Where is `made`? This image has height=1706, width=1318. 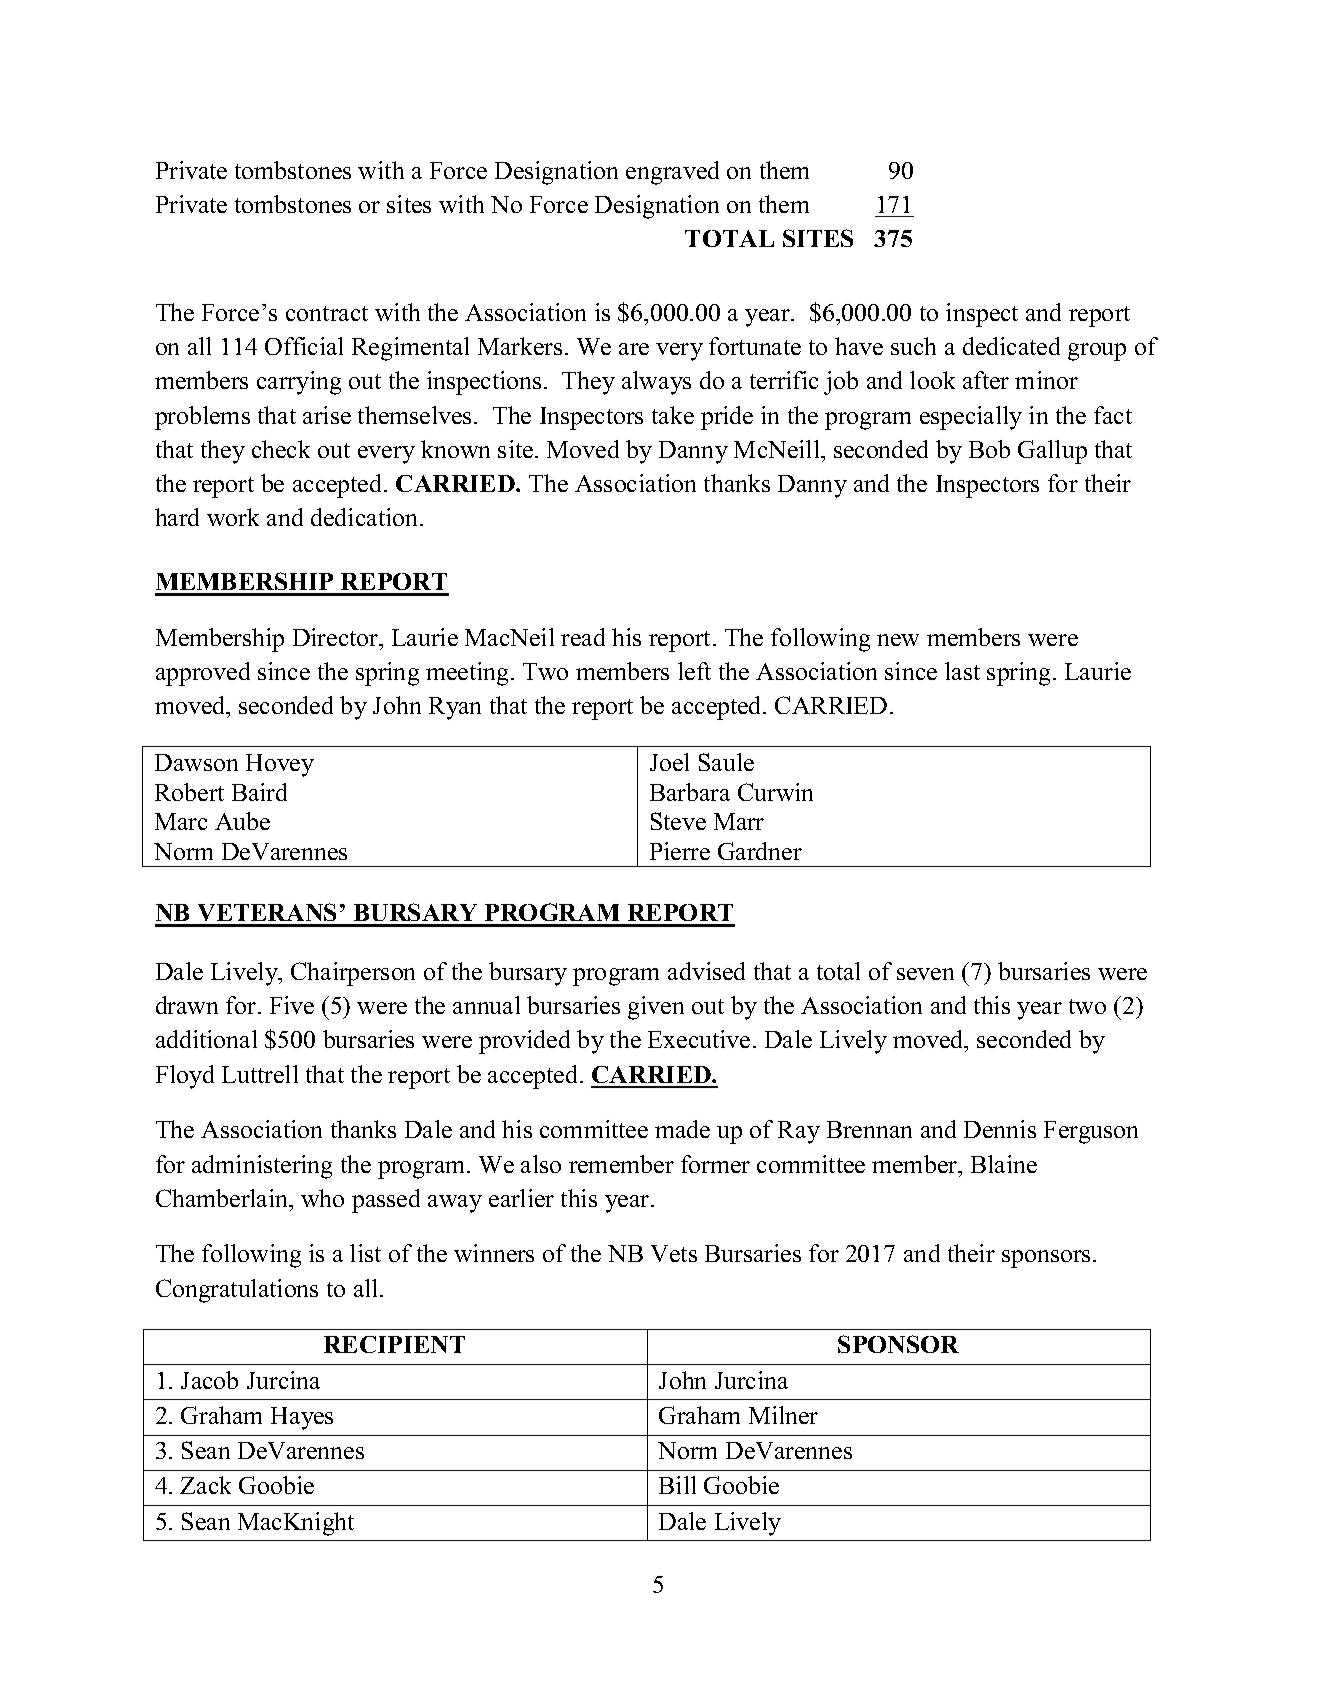
made is located at coordinates (682, 1129).
